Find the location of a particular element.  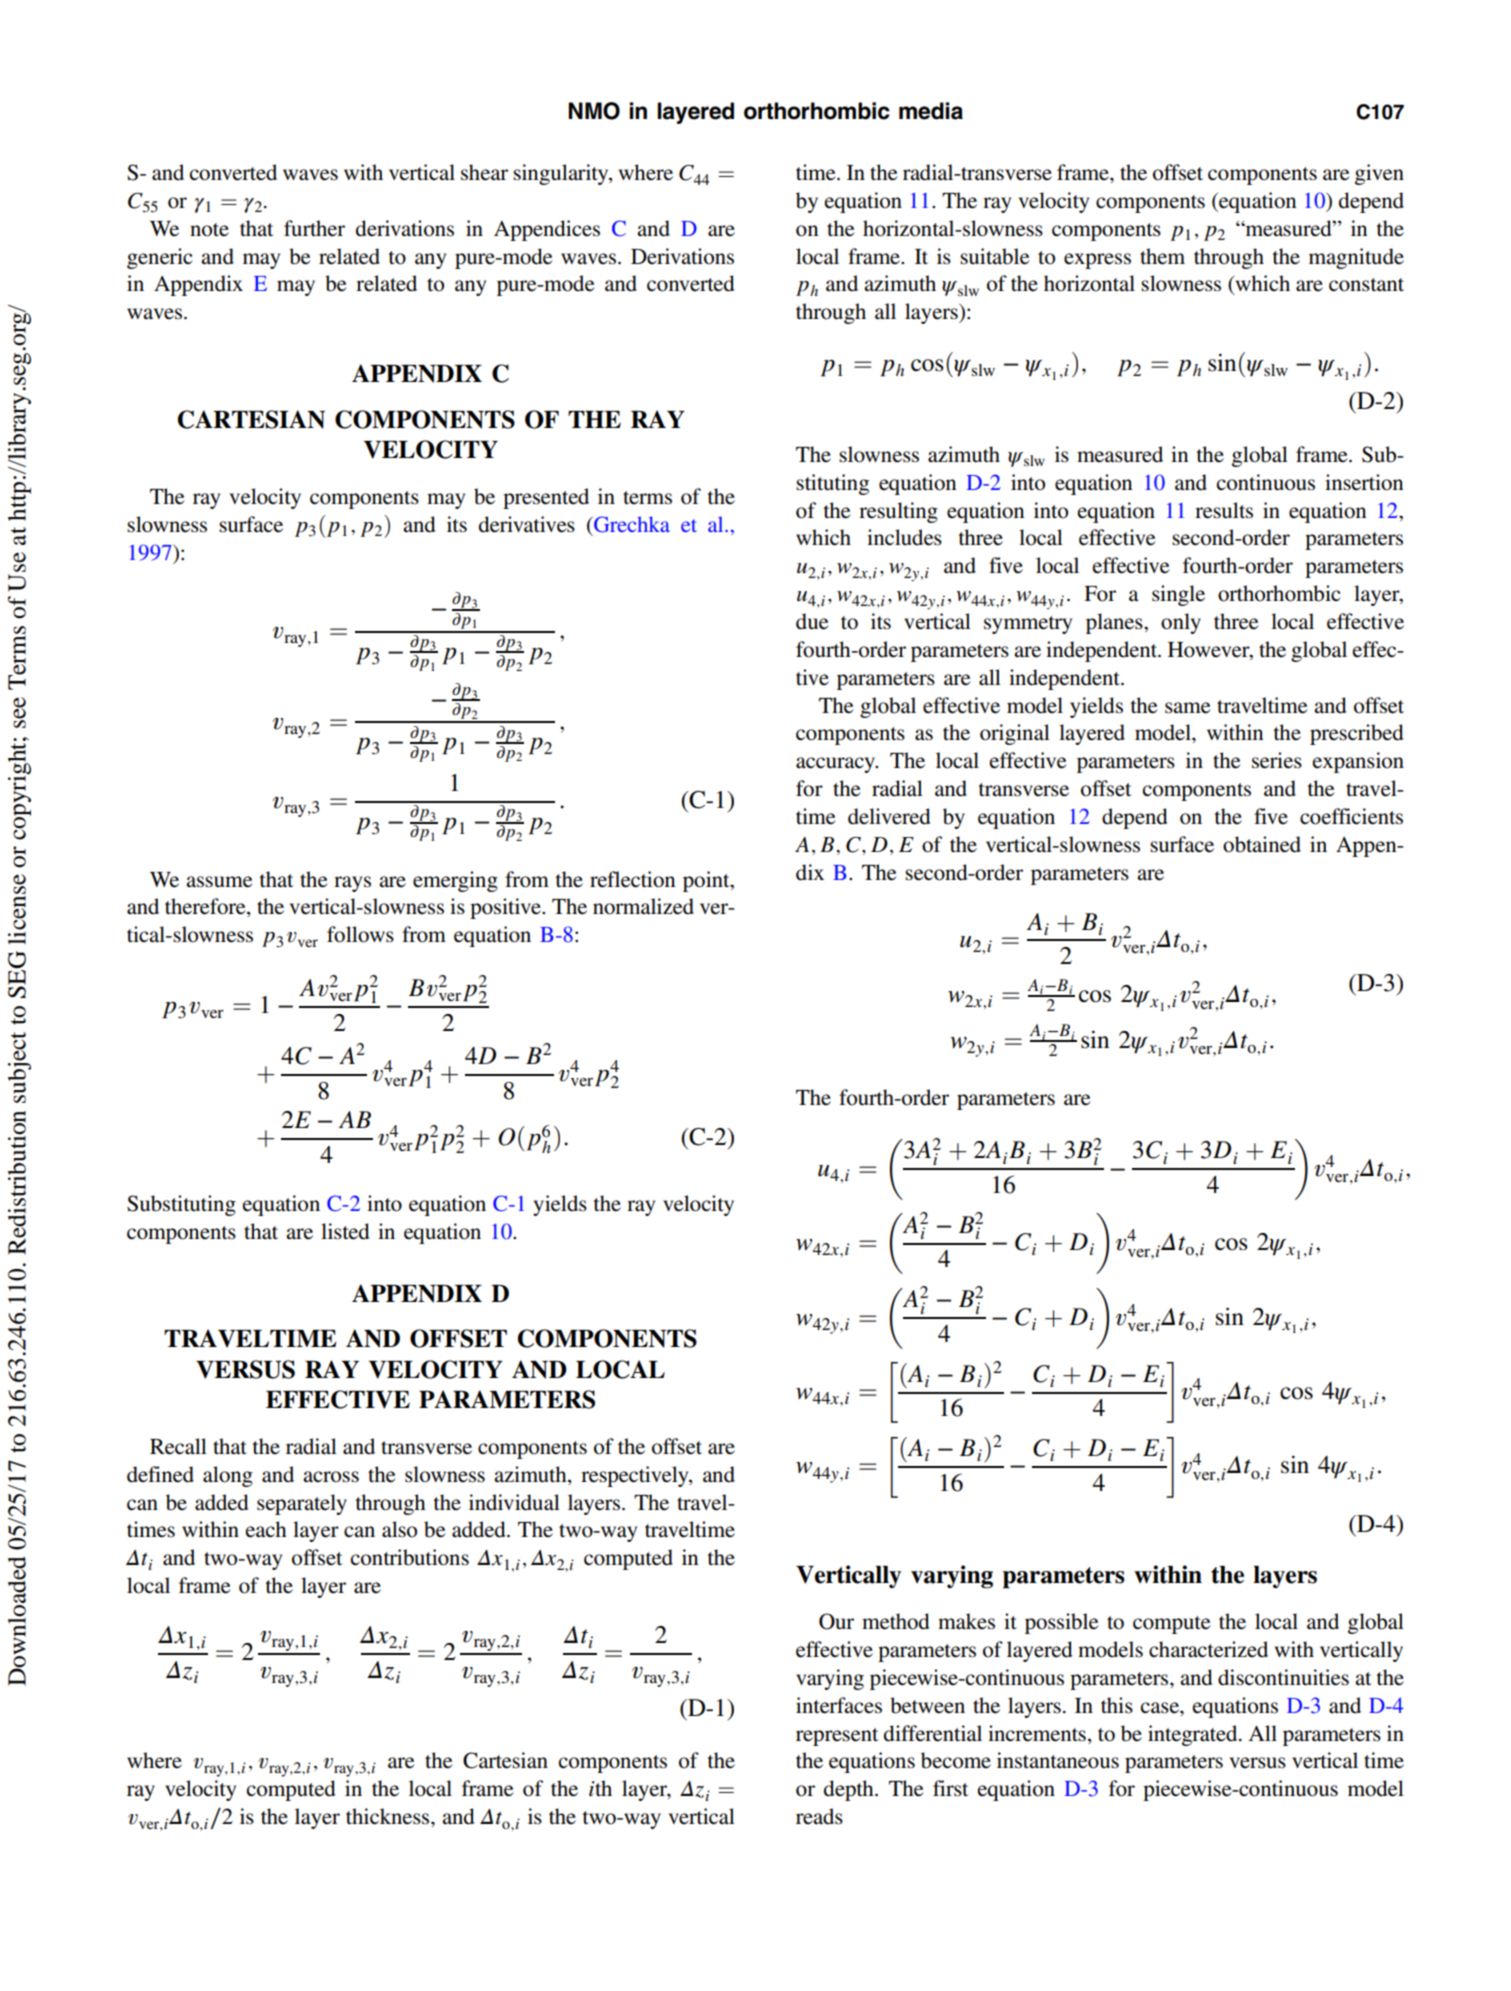

follows is located at coordinates (360, 934).
